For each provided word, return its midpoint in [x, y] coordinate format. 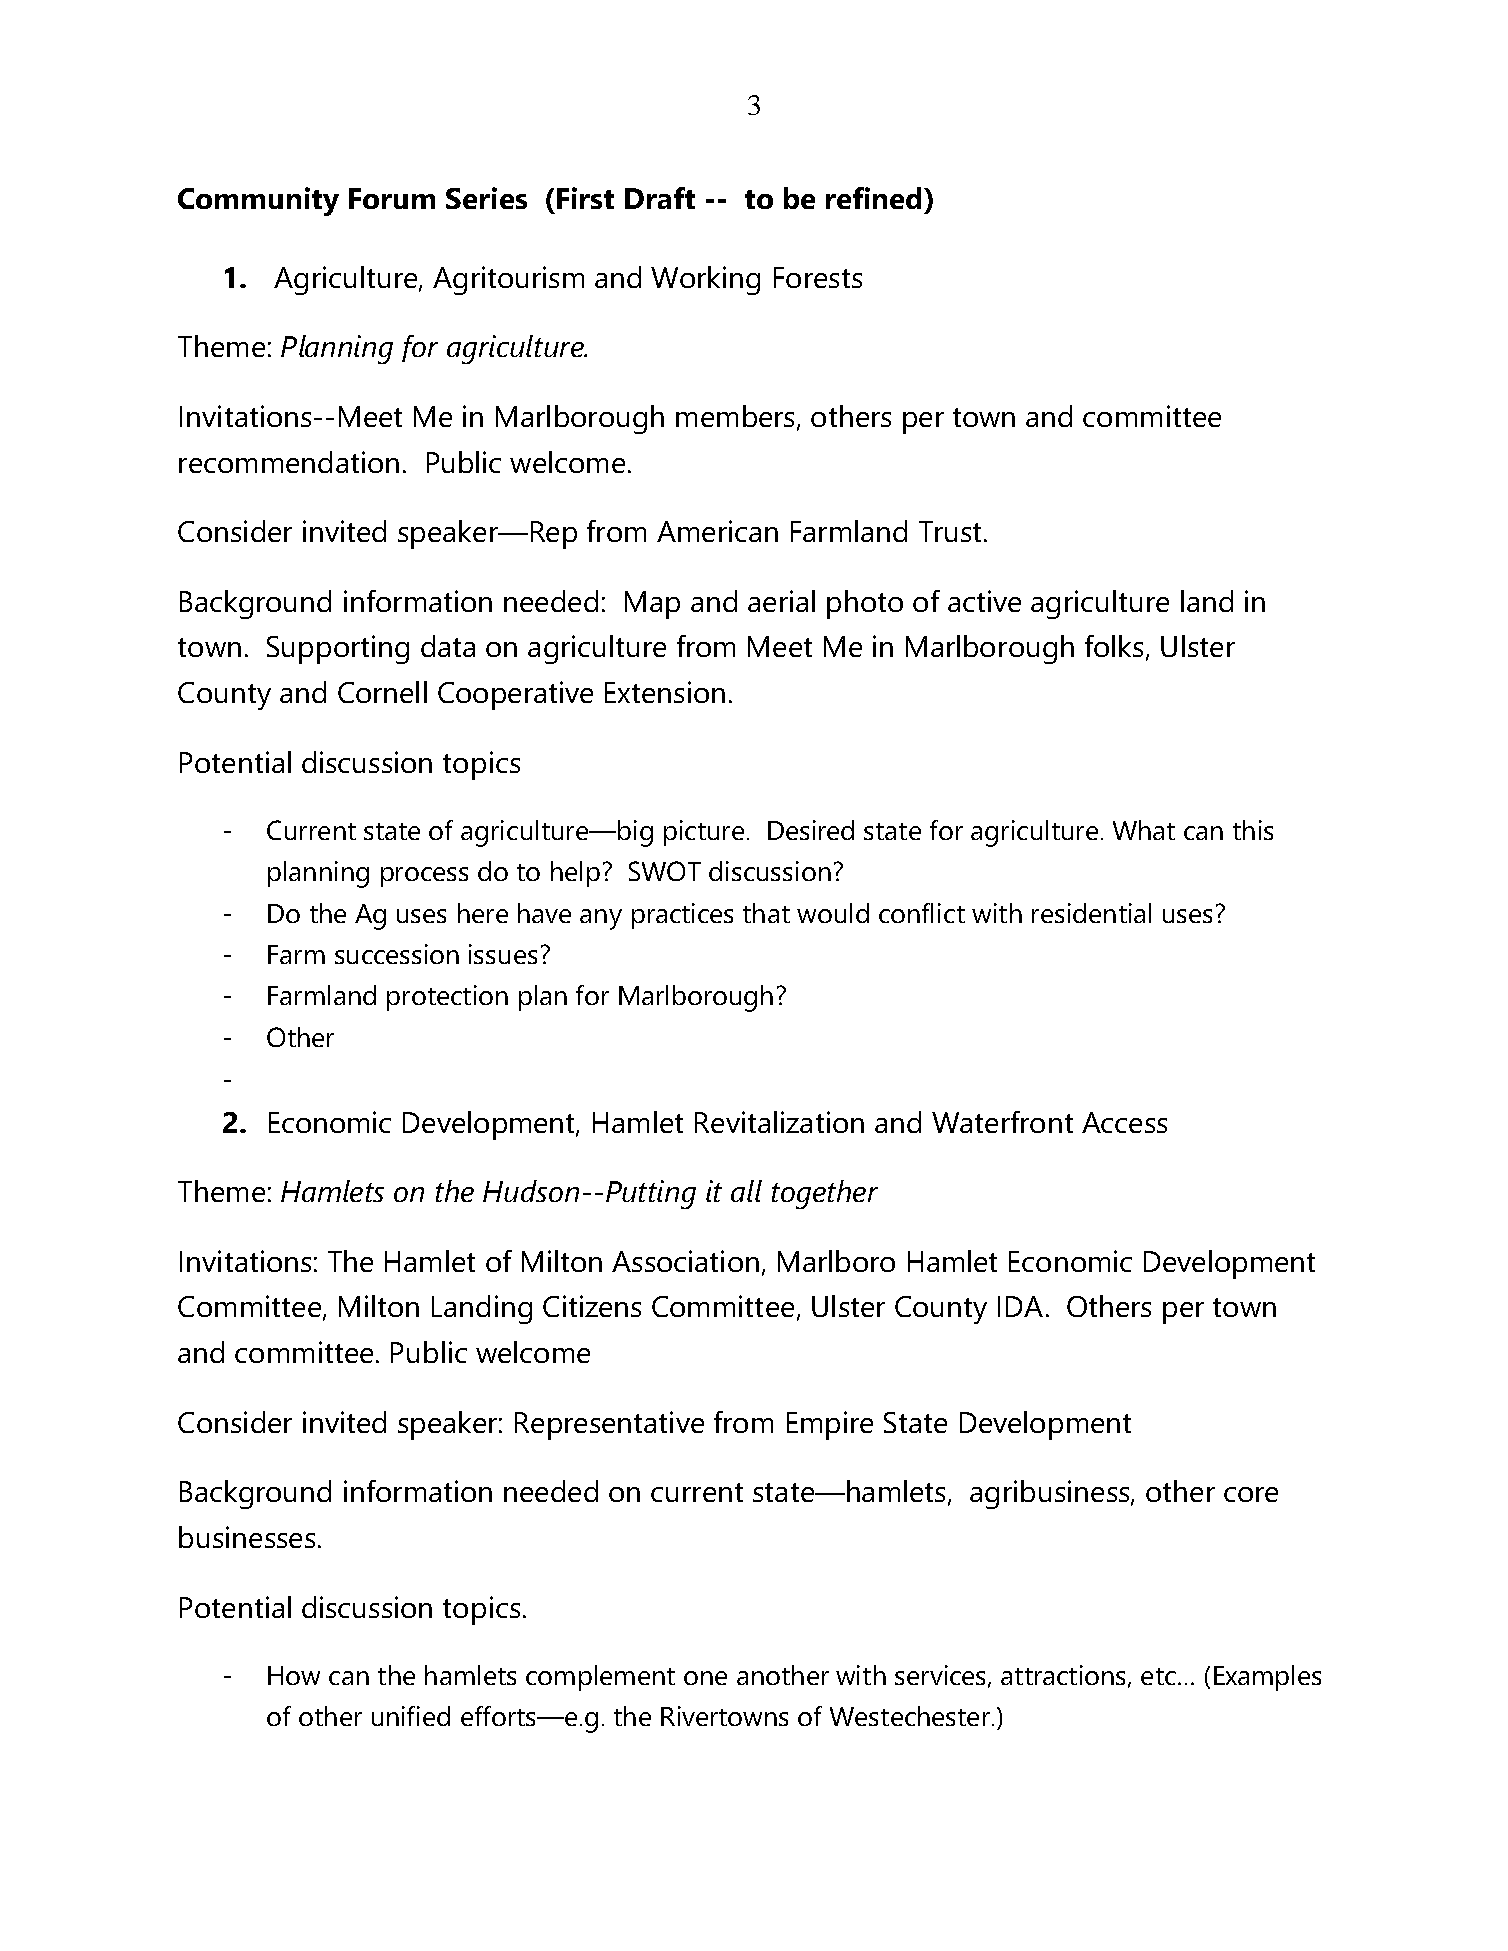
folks [1114, 646]
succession [397, 954]
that [766, 913]
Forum [392, 198]
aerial [781, 601]
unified [411, 1716]
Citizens [592, 1306]
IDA [1020, 1306]
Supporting [338, 649]
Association [685, 1261]
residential [1091, 913]
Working [705, 280]
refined [873, 198]
